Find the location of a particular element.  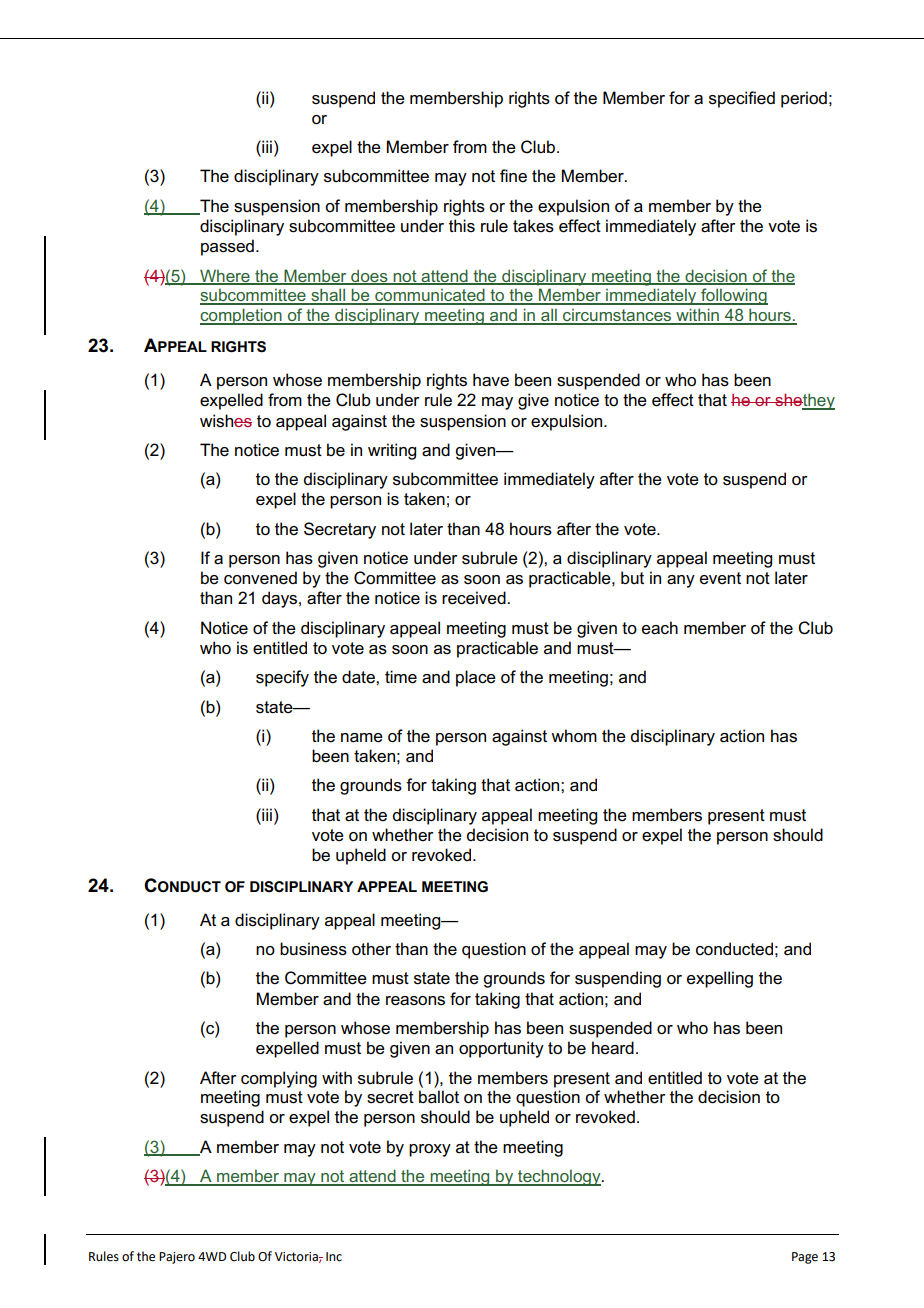

whom is located at coordinates (574, 736).
